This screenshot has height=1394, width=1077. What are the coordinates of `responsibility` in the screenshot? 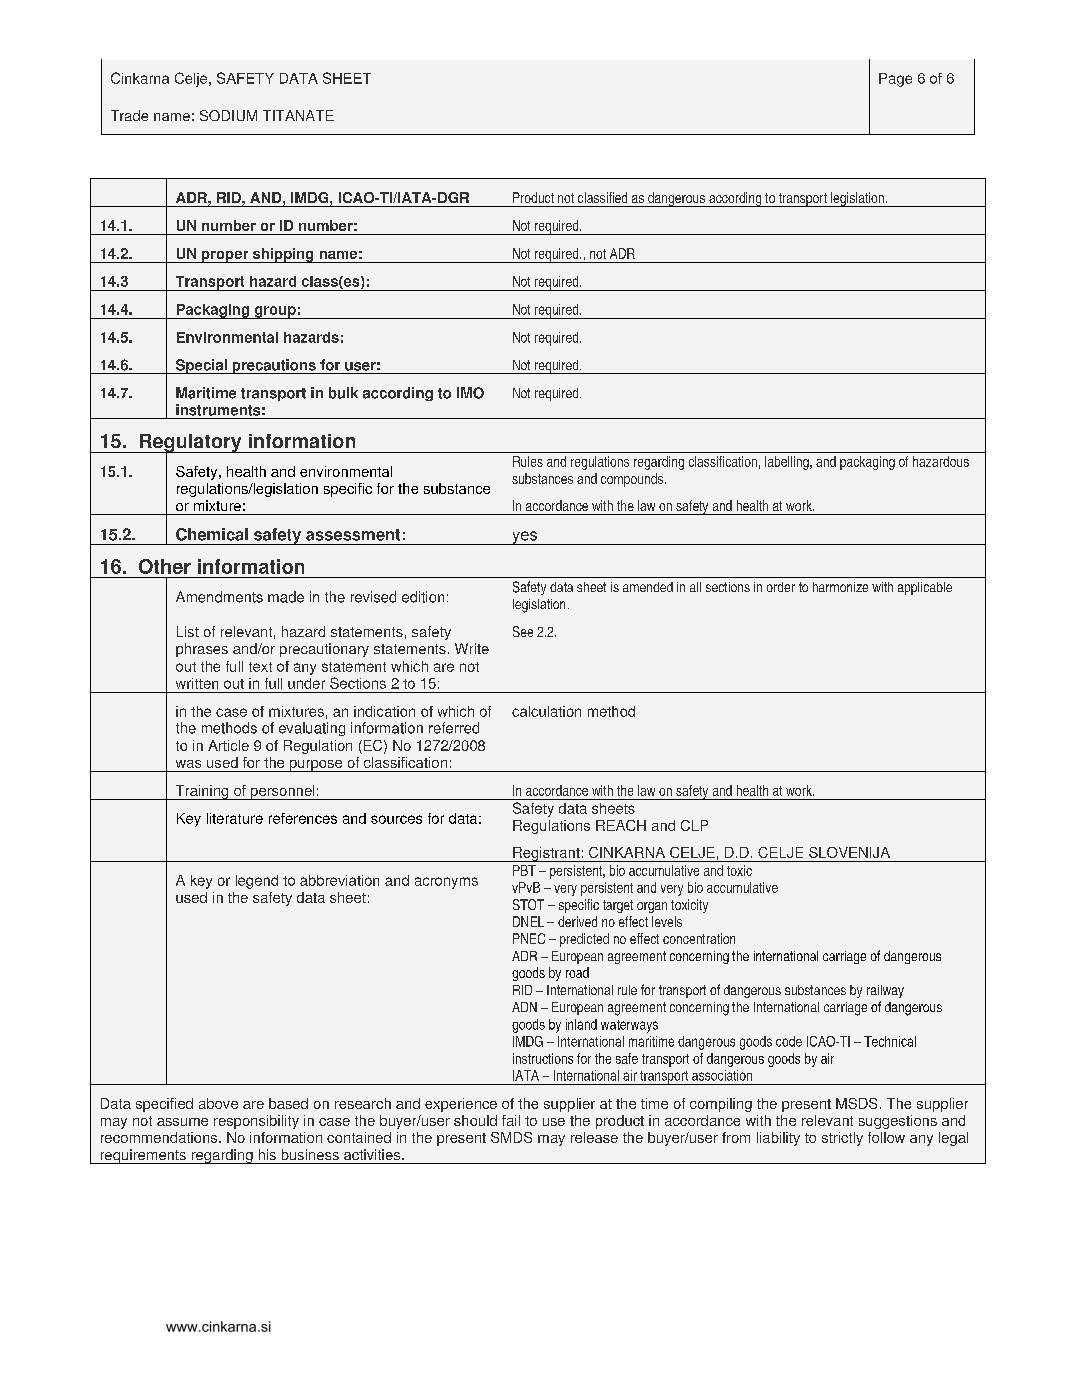 It's located at (256, 1122).
